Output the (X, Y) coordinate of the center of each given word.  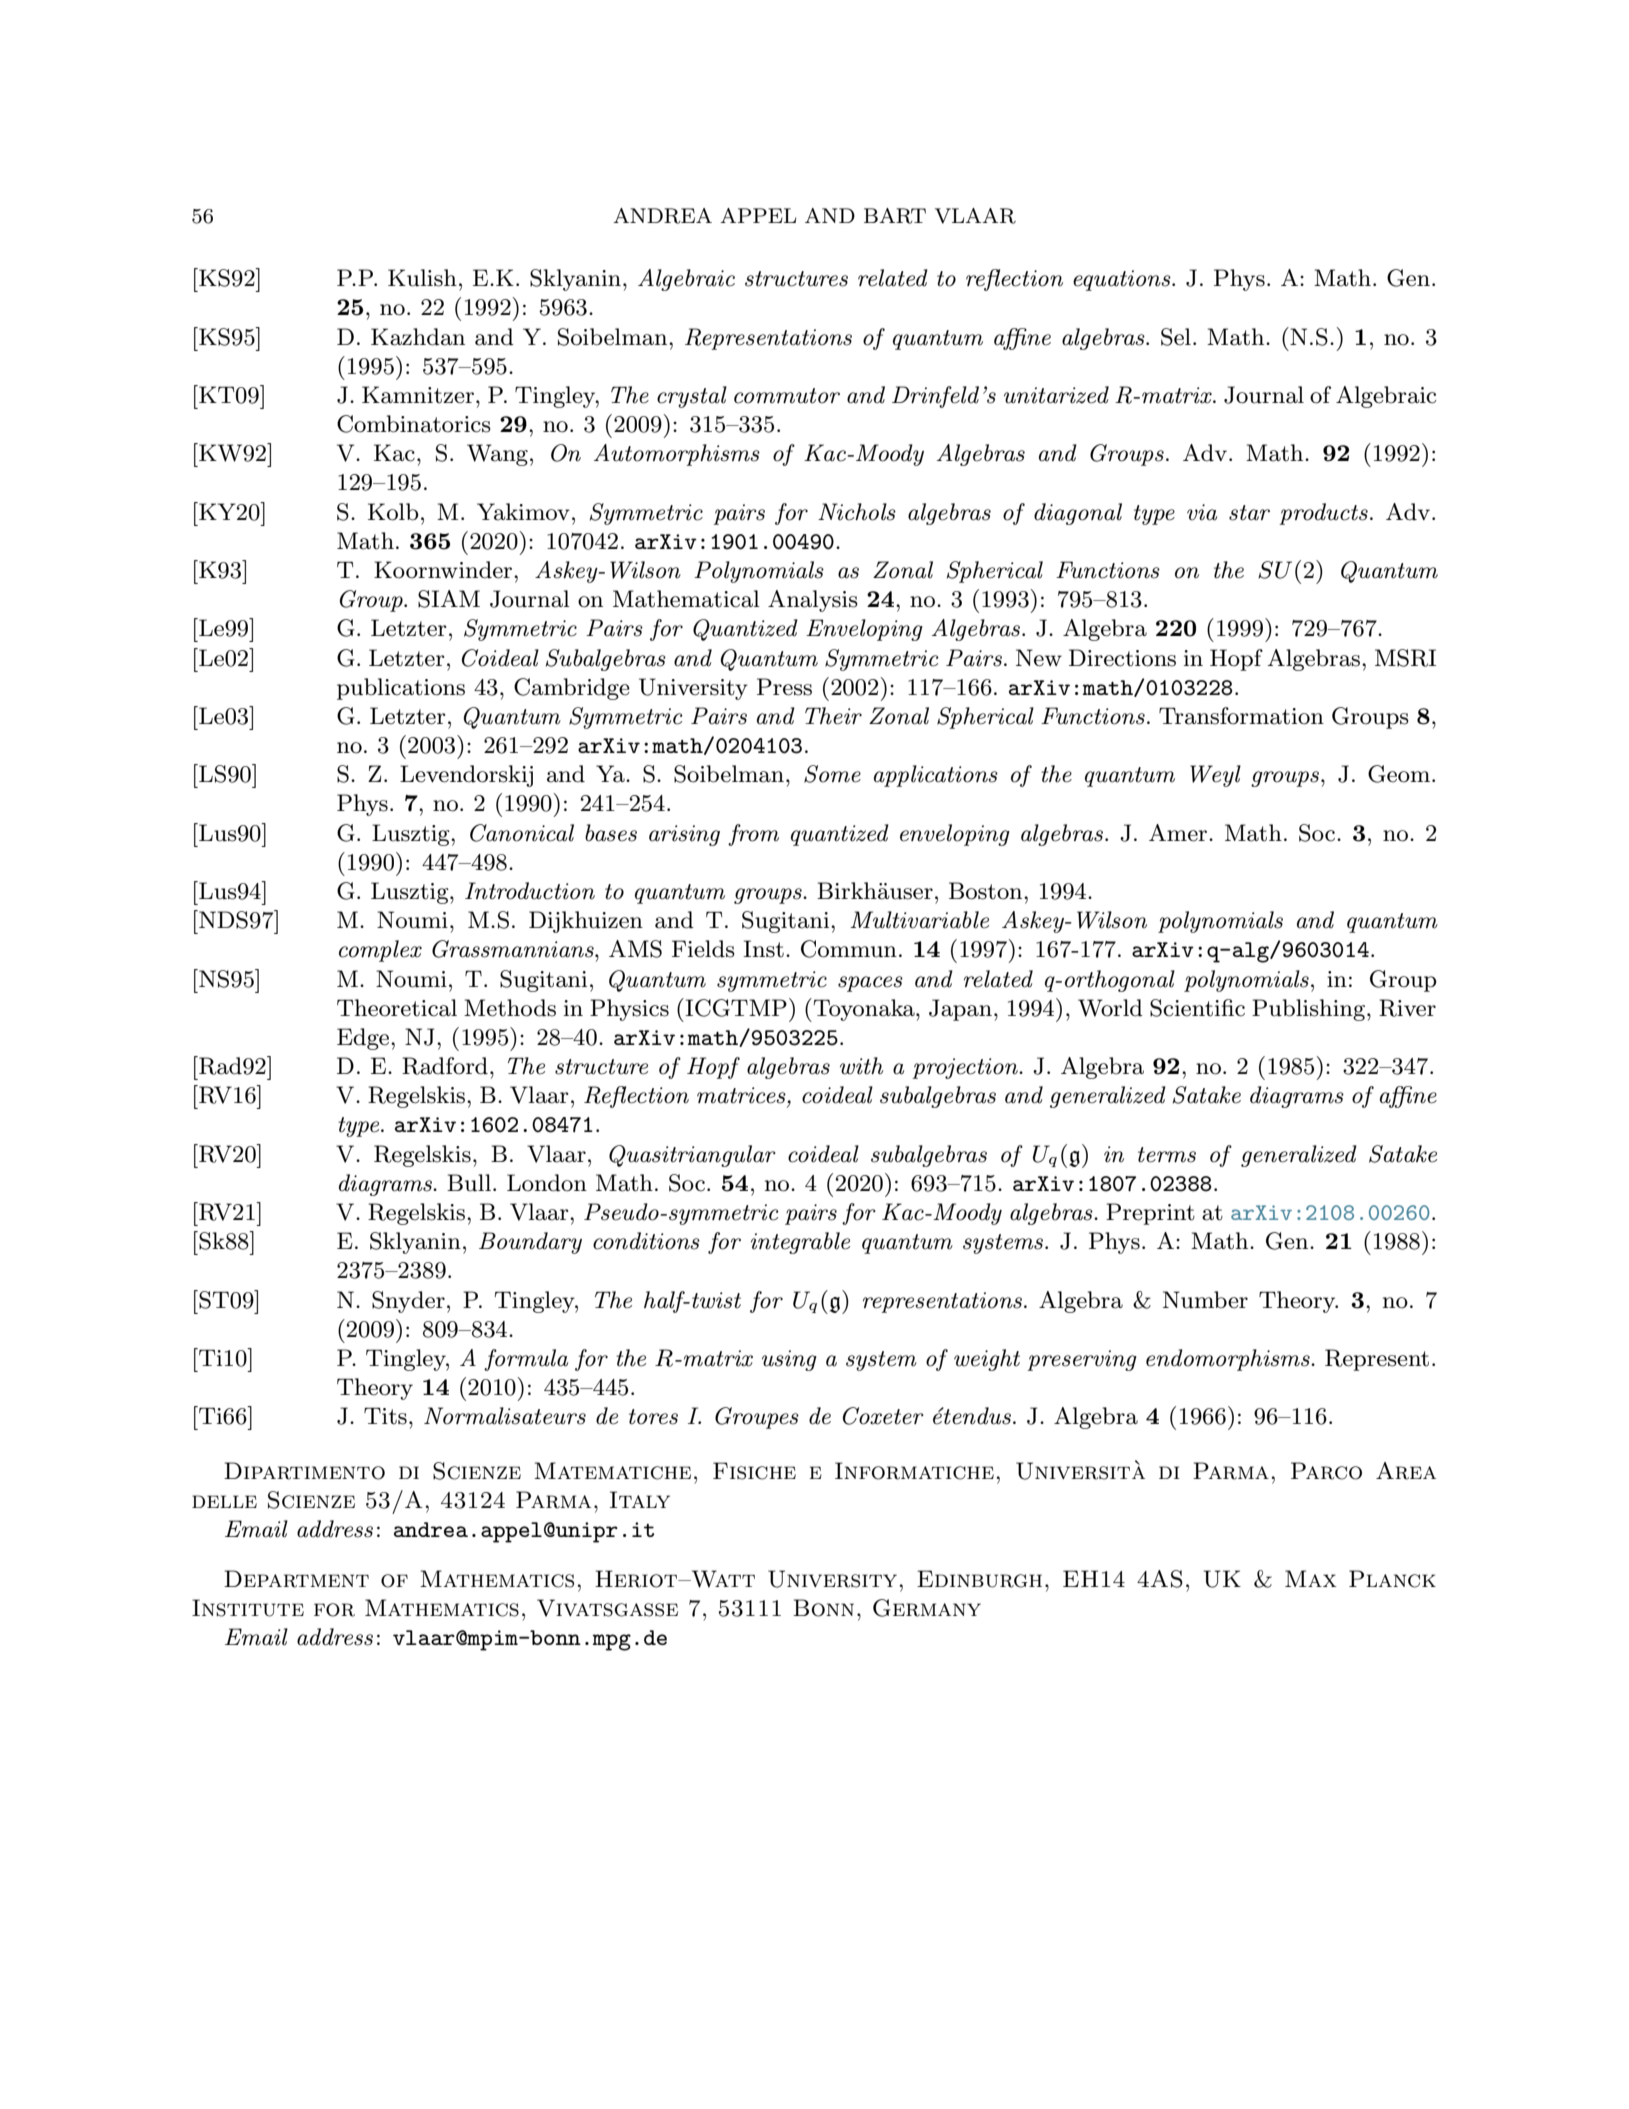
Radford (445, 1066)
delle (224, 1501)
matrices (742, 1095)
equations (1123, 280)
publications (401, 689)
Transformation (1241, 716)
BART (895, 216)
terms (1167, 1155)
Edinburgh (979, 1579)
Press (784, 687)
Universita (1080, 1470)
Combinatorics (414, 424)
